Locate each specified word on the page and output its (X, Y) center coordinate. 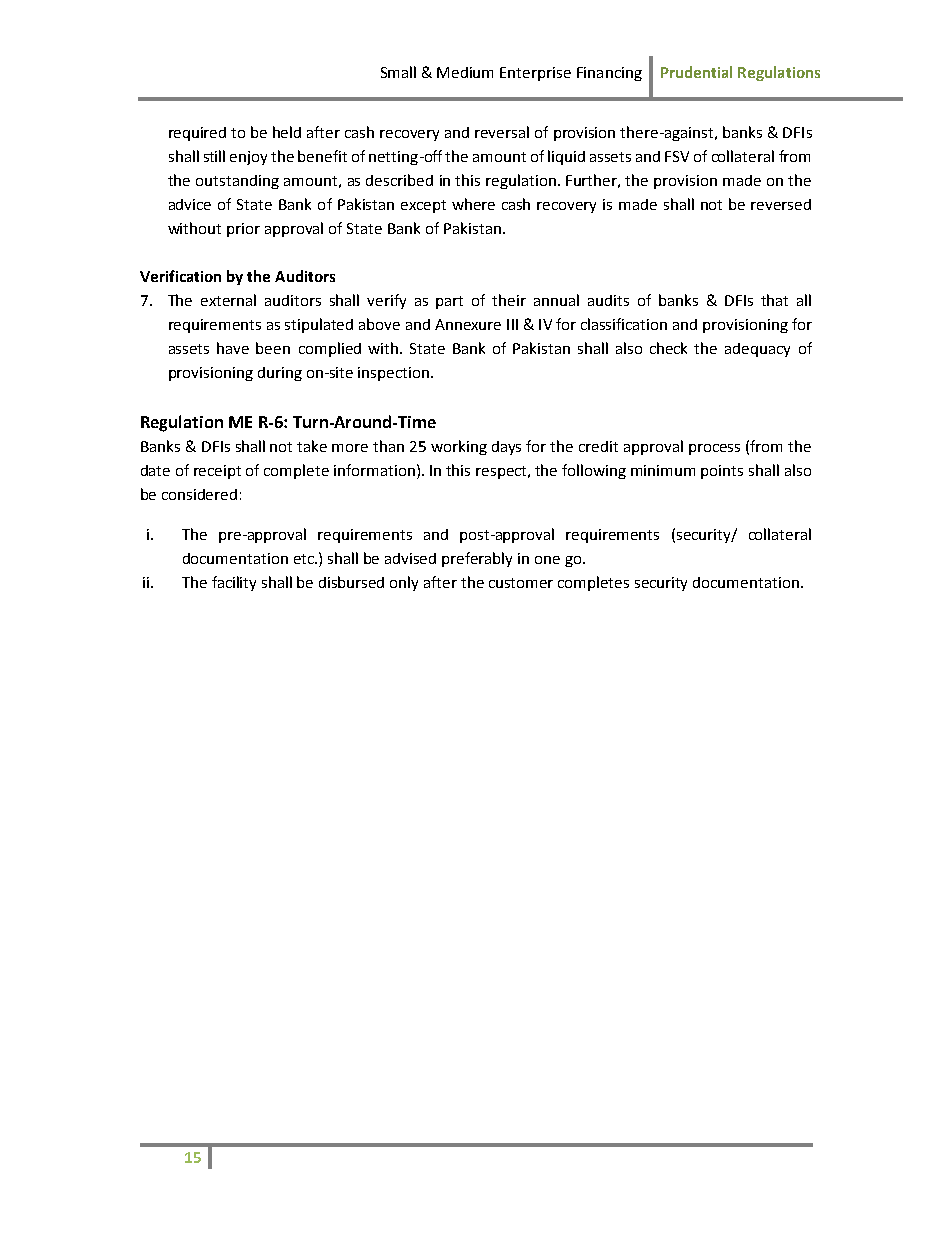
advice (190, 204)
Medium (465, 72)
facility (234, 583)
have (233, 348)
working (459, 447)
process (714, 449)
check (668, 348)
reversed (781, 204)
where (473, 204)
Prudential (696, 72)
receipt (217, 472)
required (197, 134)
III (512, 324)
